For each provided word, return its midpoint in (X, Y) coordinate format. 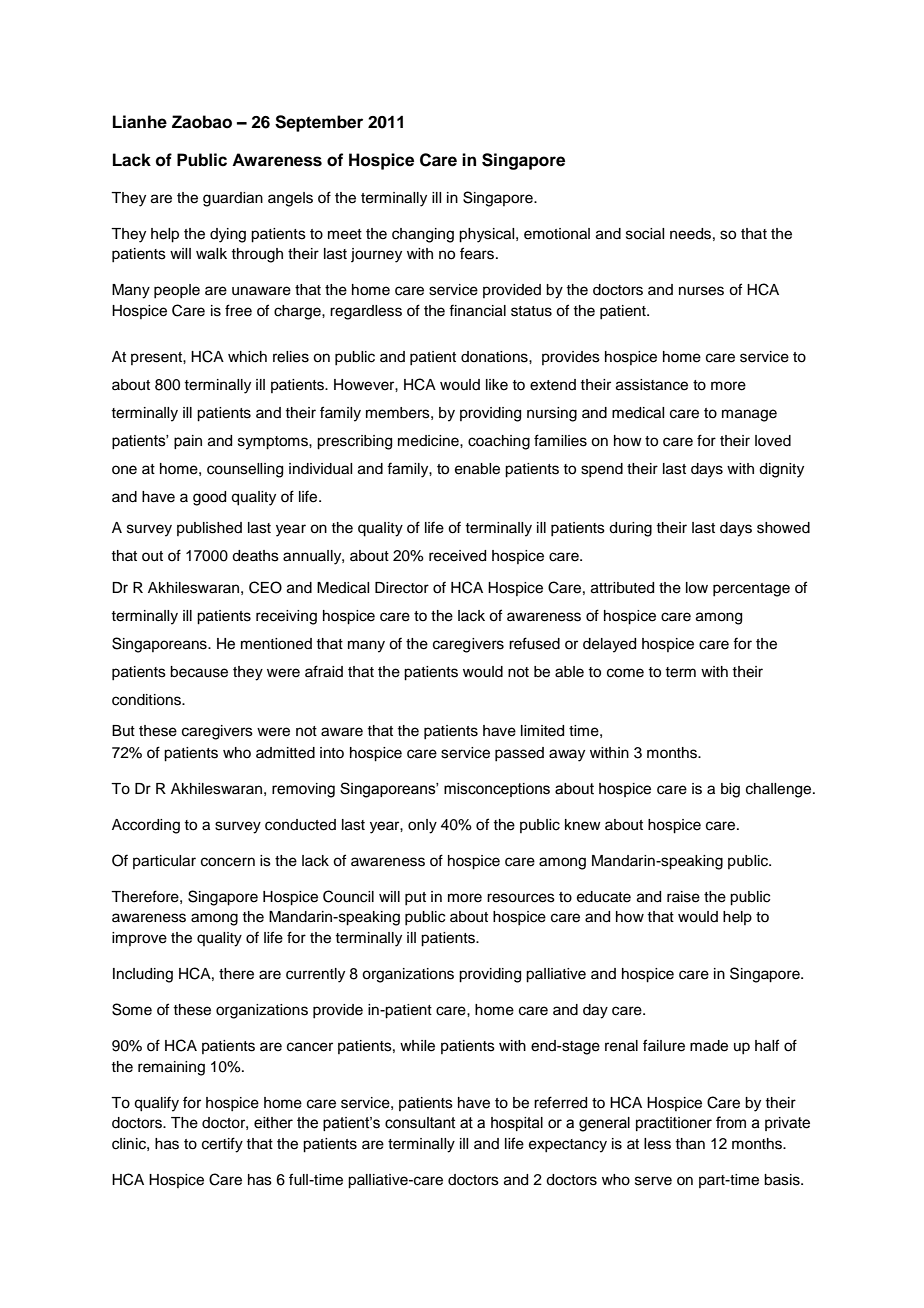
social (645, 234)
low (697, 588)
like (497, 385)
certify (222, 1145)
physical (488, 235)
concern (228, 862)
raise (683, 897)
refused (534, 643)
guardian (233, 199)
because (199, 672)
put (415, 898)
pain (188, 442)
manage (749, 415)
